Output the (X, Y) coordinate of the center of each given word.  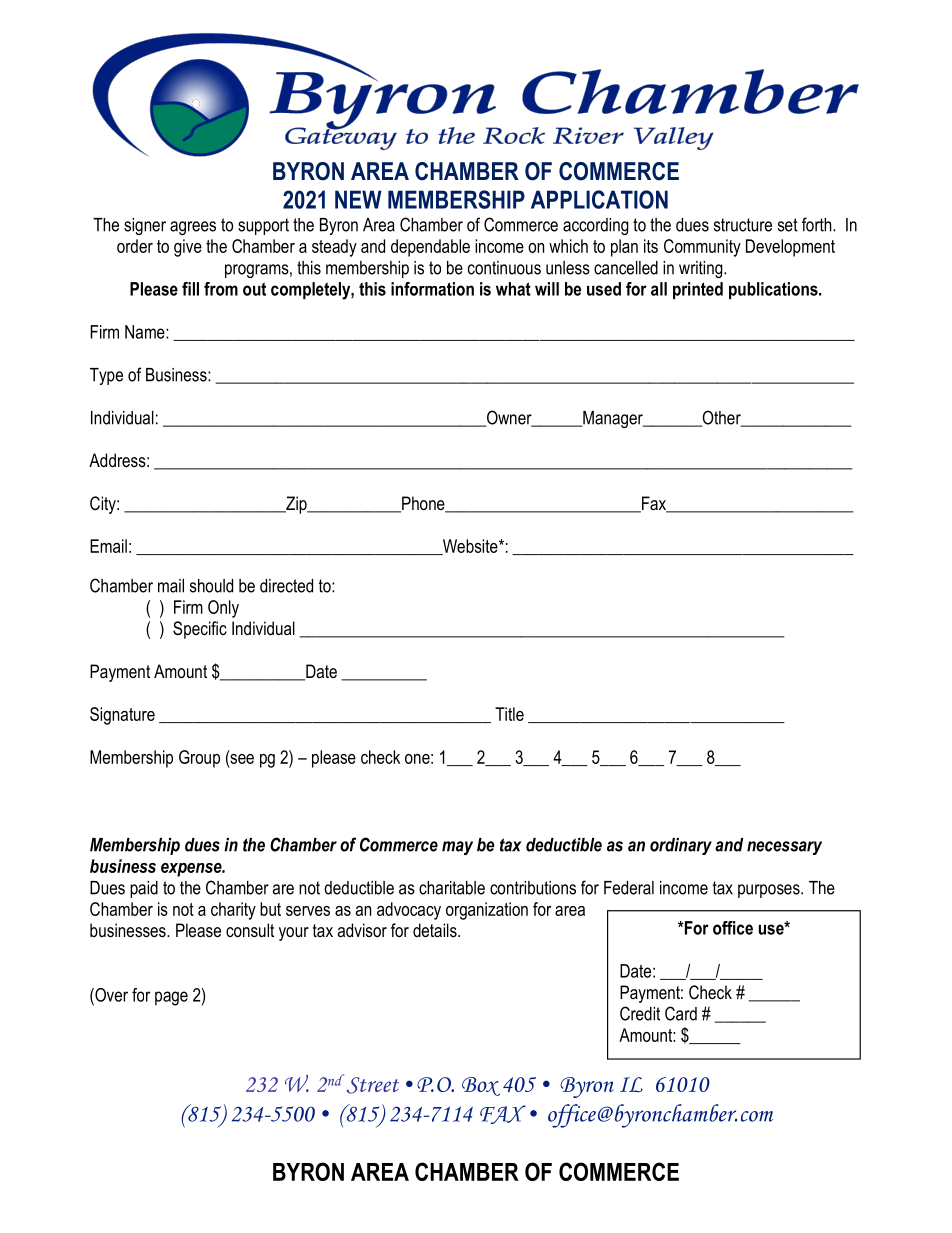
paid (144, 889)
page (171, 998)
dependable (430, 248)
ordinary (681, 846)
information (432, 289)
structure (743, 225)
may (457, 848)
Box (481, 1086)
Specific (200, 630)
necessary (784, 848)
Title (509, 714)
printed (698, 290)
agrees (193, 228)
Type (106, 376)
